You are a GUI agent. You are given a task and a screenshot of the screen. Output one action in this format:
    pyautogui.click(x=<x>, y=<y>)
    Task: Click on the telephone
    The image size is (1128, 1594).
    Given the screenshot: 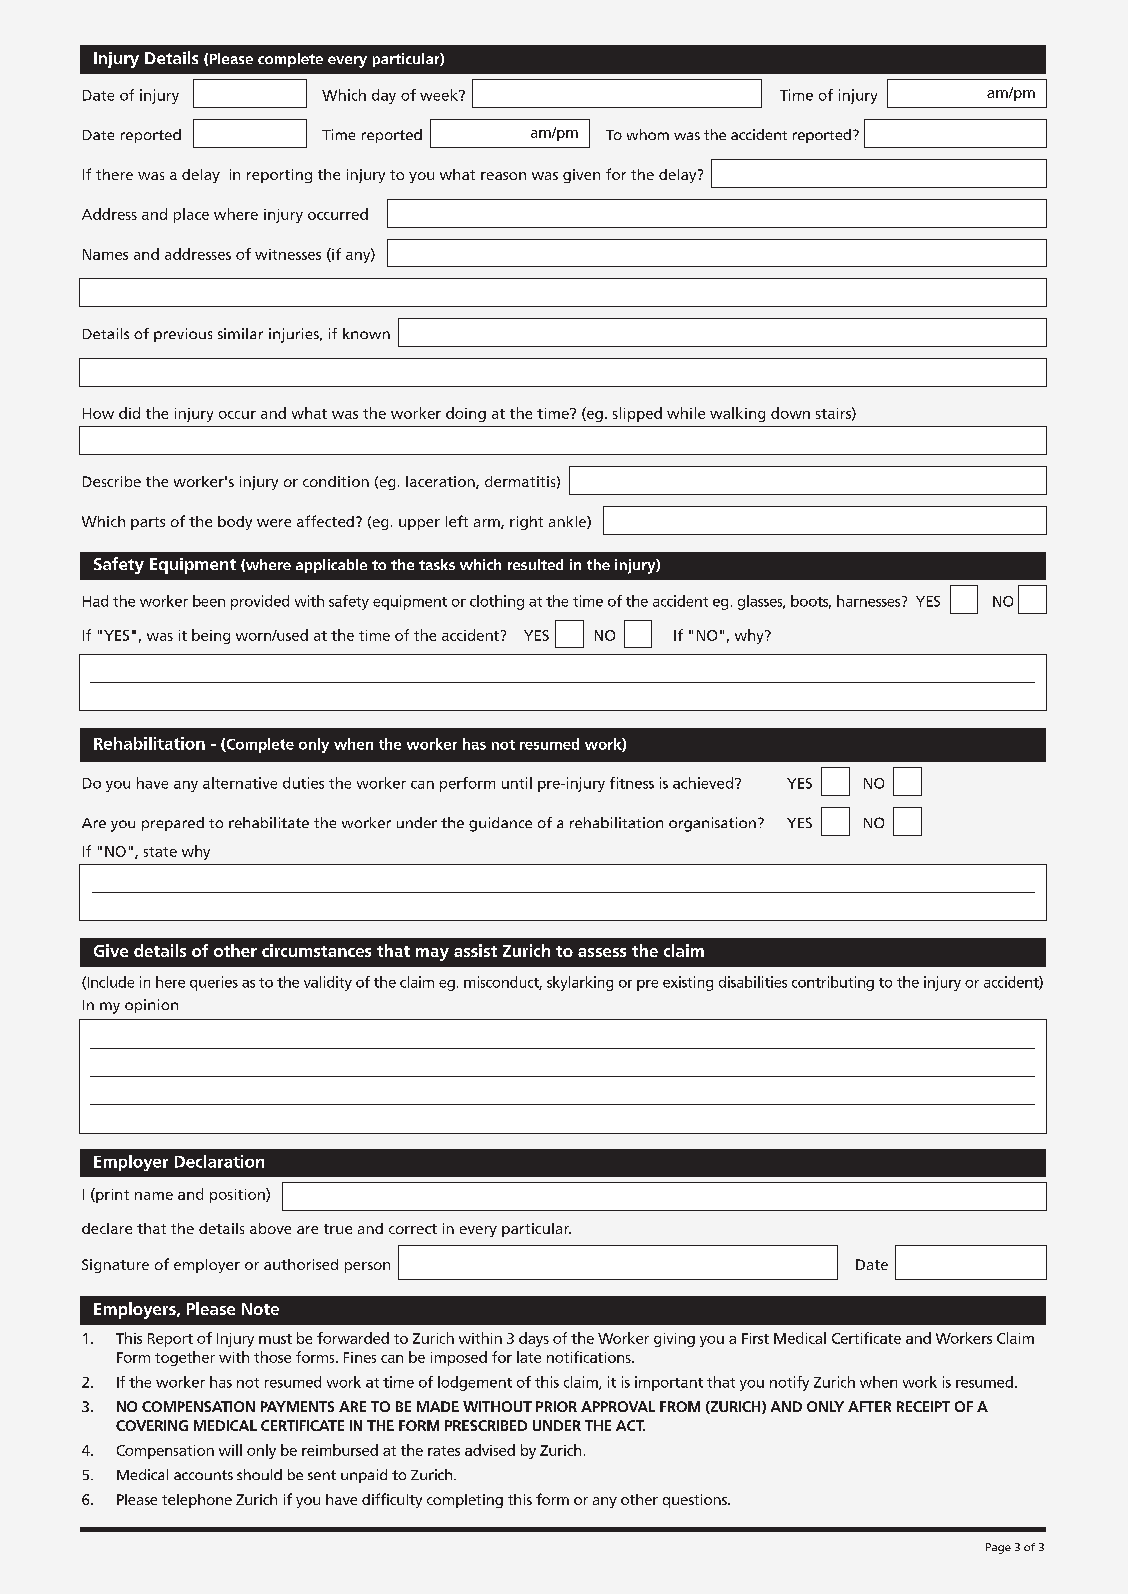 What is the action you would take?
    pyautogui.click(x=197, y=1501)
